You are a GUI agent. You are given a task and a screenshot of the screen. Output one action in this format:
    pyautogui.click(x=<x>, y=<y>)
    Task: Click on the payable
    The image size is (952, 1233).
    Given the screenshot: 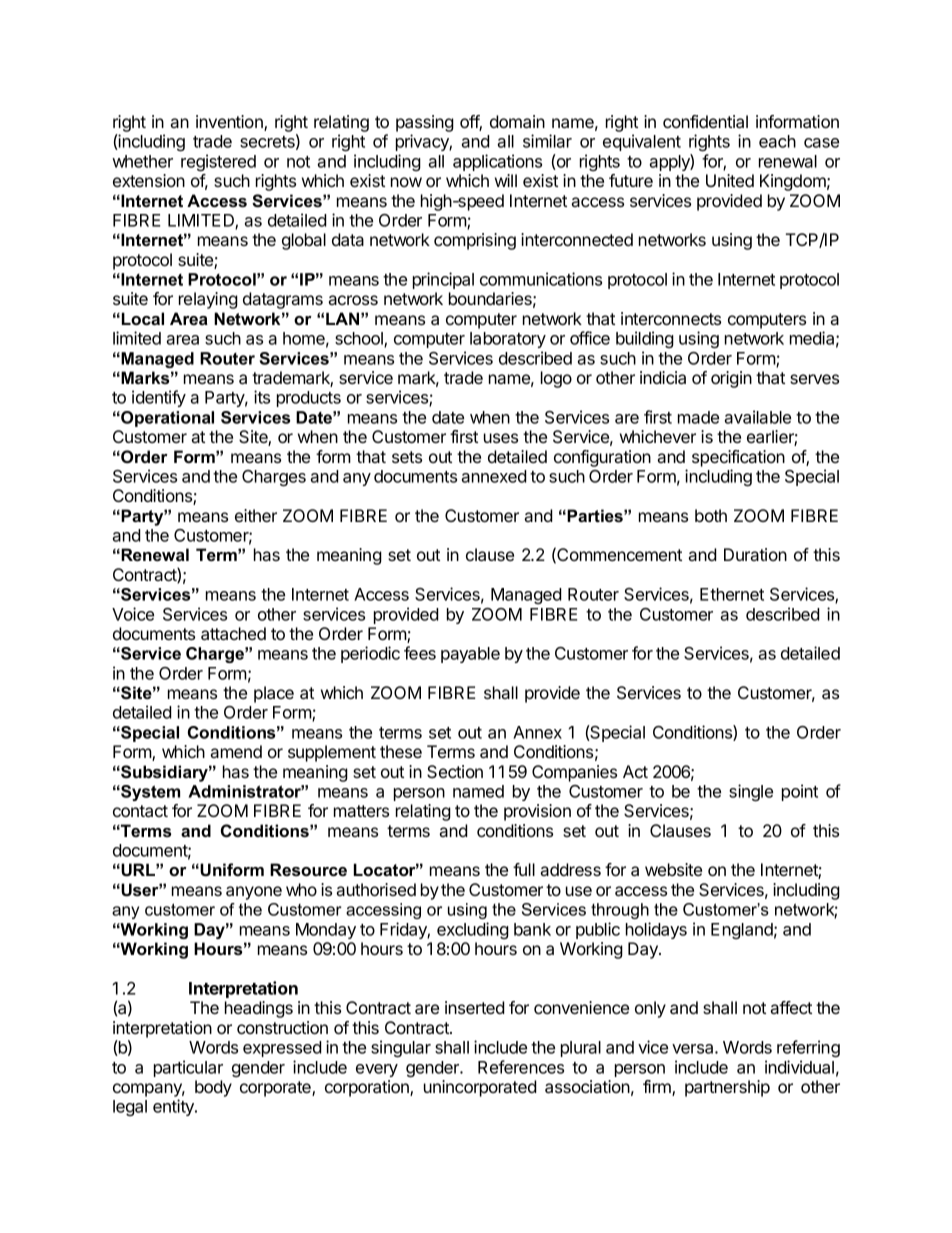 What is the action you would take?
    pyautogui.click(x=470, y=655)
